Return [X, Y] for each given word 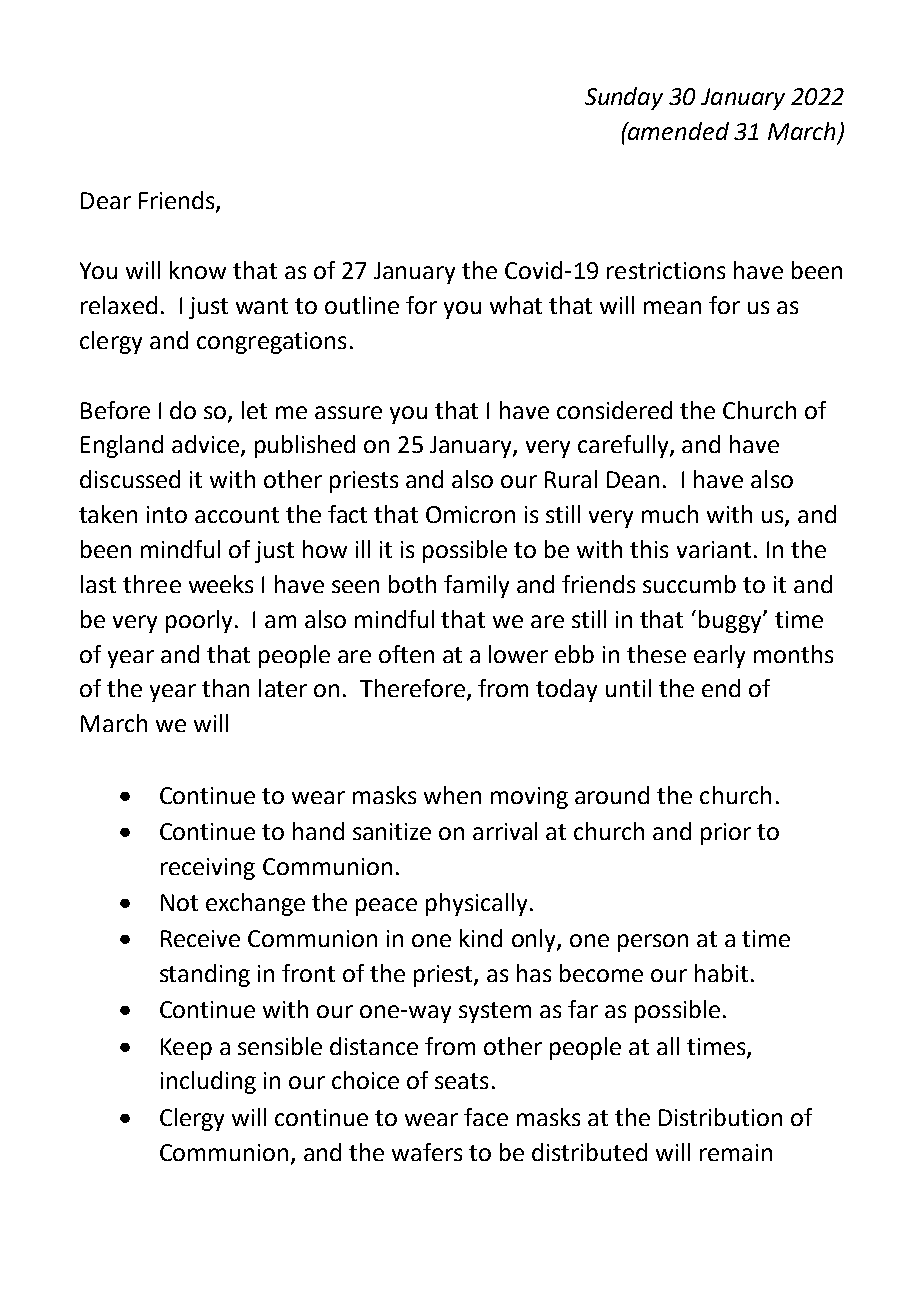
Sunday [624, 98]
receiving [208, 869]
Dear [106, 200]
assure [348, 412]
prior [726, 834]
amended [677, 131]
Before [115, 410]
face [486, 1117]
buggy [731, 621]
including [208, 1082]
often [406, 654]
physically [476, 904]
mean [672, 307]
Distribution [720, 1117]
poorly [201, 621]
